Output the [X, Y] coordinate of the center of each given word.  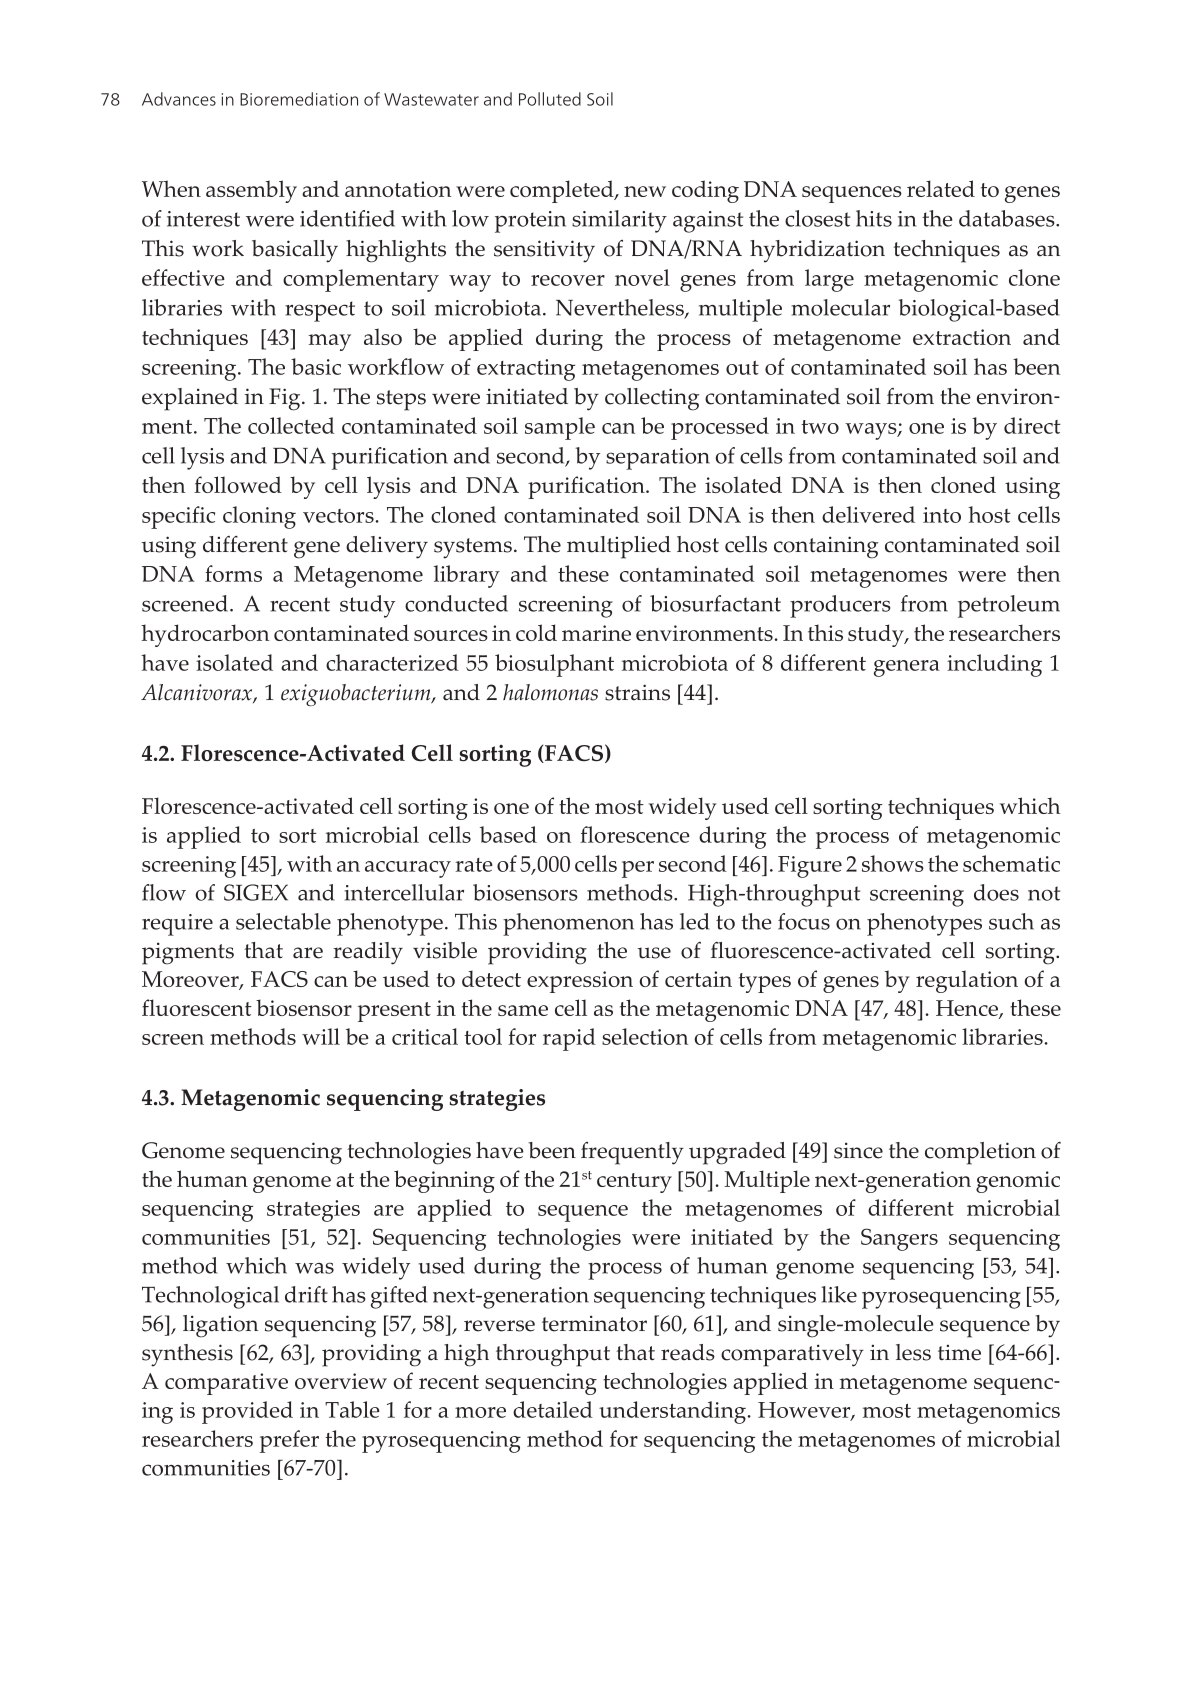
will [321, 1036]
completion [980, 1153]
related [941, 188]
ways [872, 431]
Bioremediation [299, 99]
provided [247, 1412]
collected [291, 425]
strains [637, 692]
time [959, 1352]
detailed [553, 1409]
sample [560, 428]
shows [893, 863]
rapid [569, 1039]
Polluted [550, 99]
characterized [392, 662]
